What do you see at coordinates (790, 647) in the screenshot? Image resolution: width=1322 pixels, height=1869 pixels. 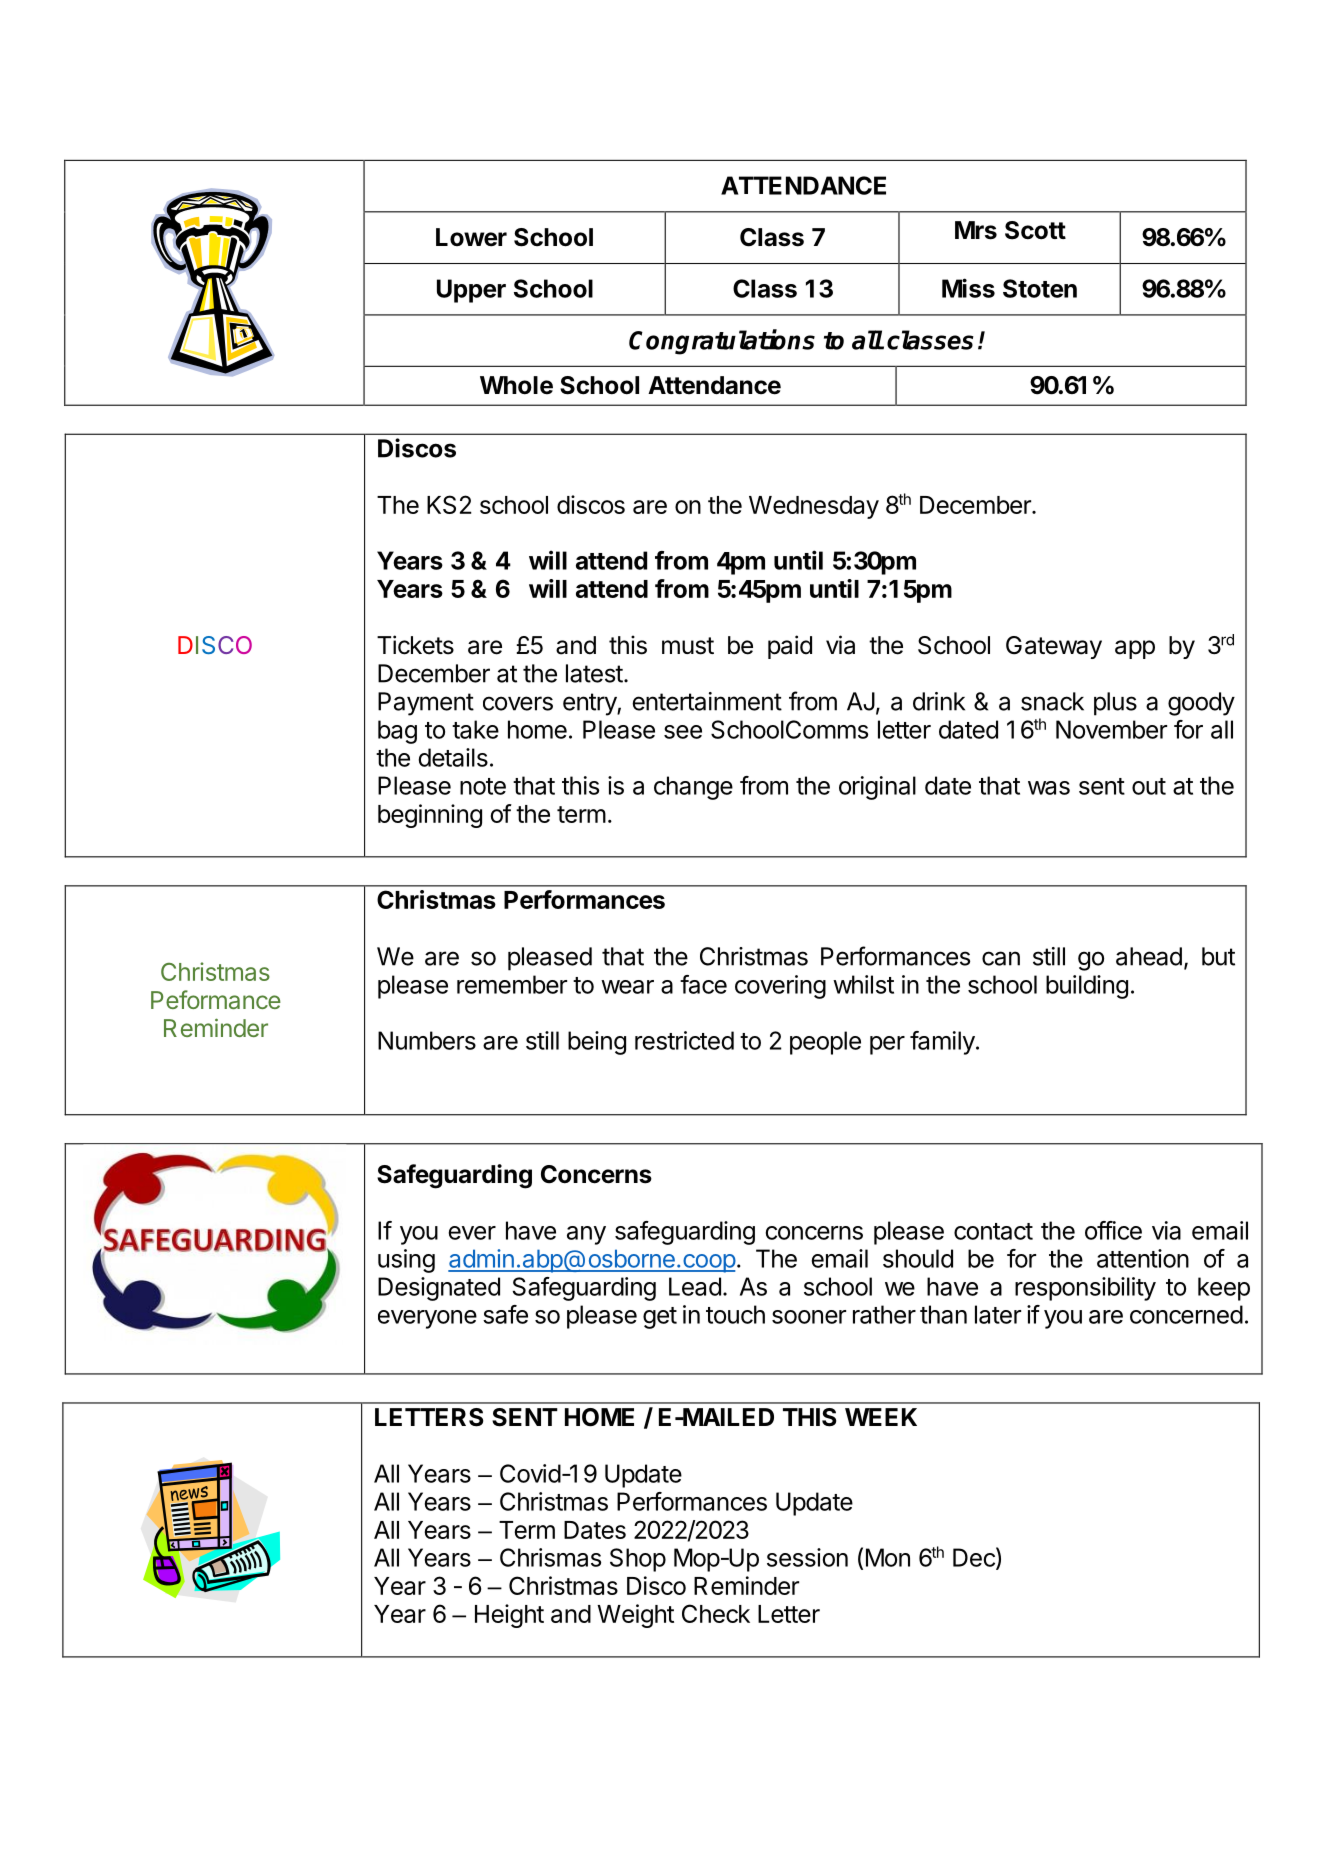 I see `paid` at bounding box center [790, 647].
